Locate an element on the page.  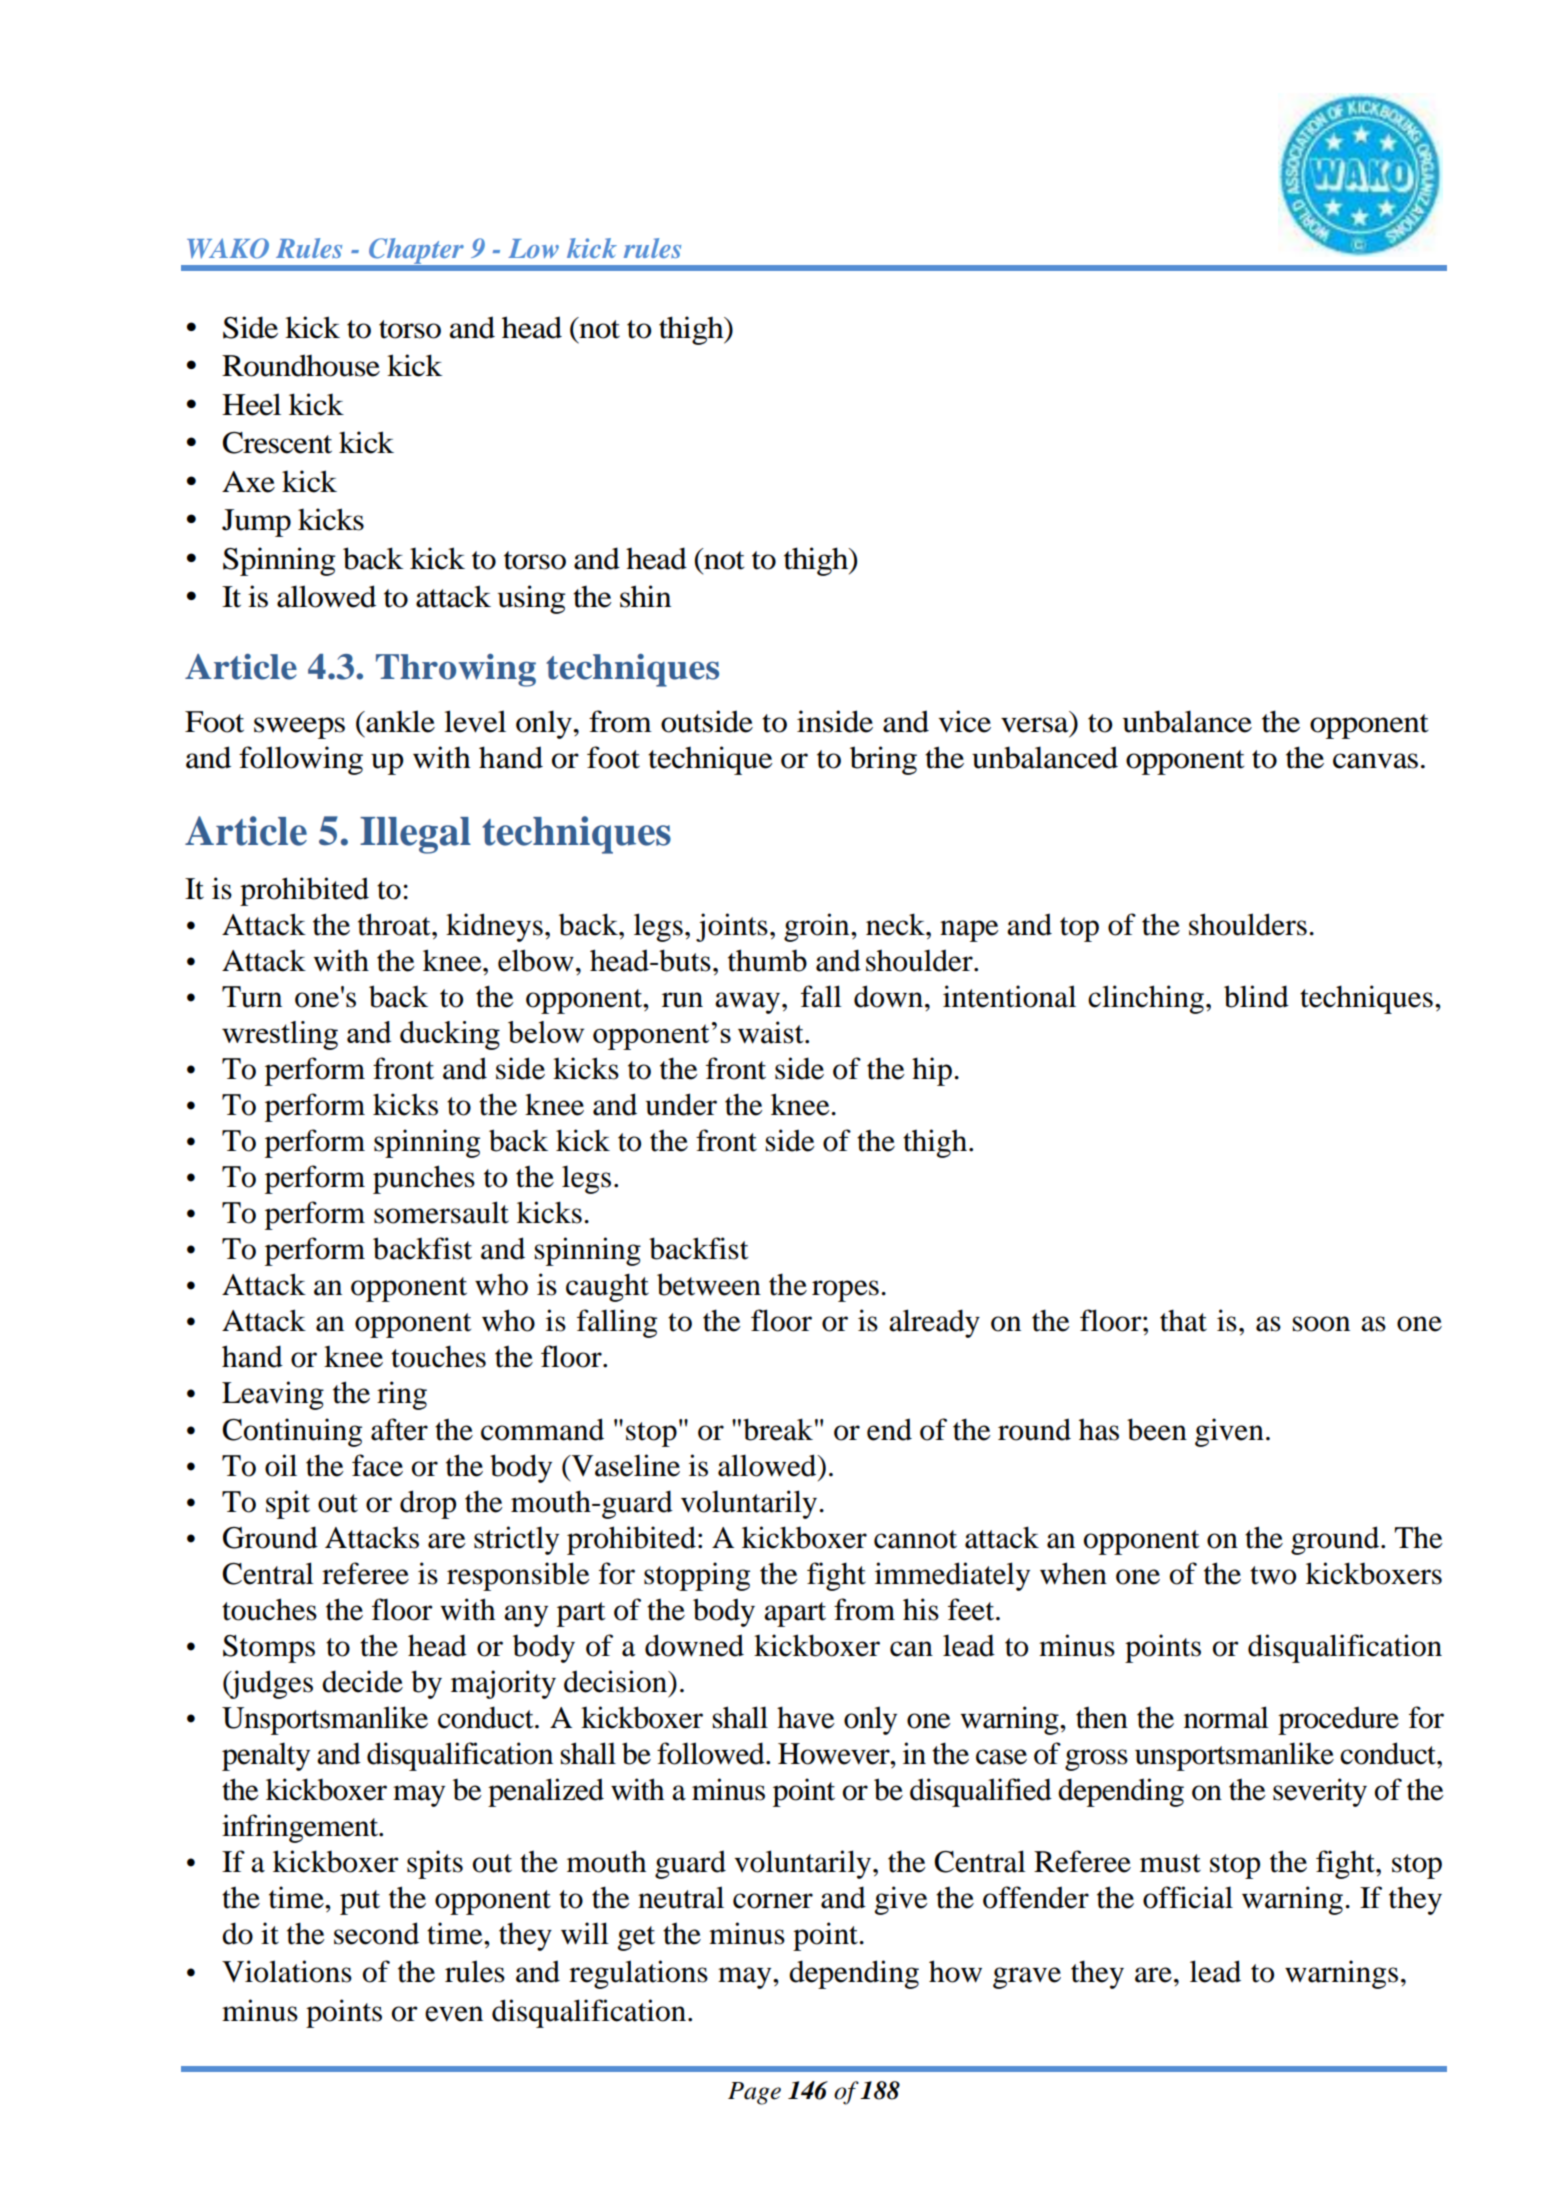
have is located at coordinates (806, 1717).
